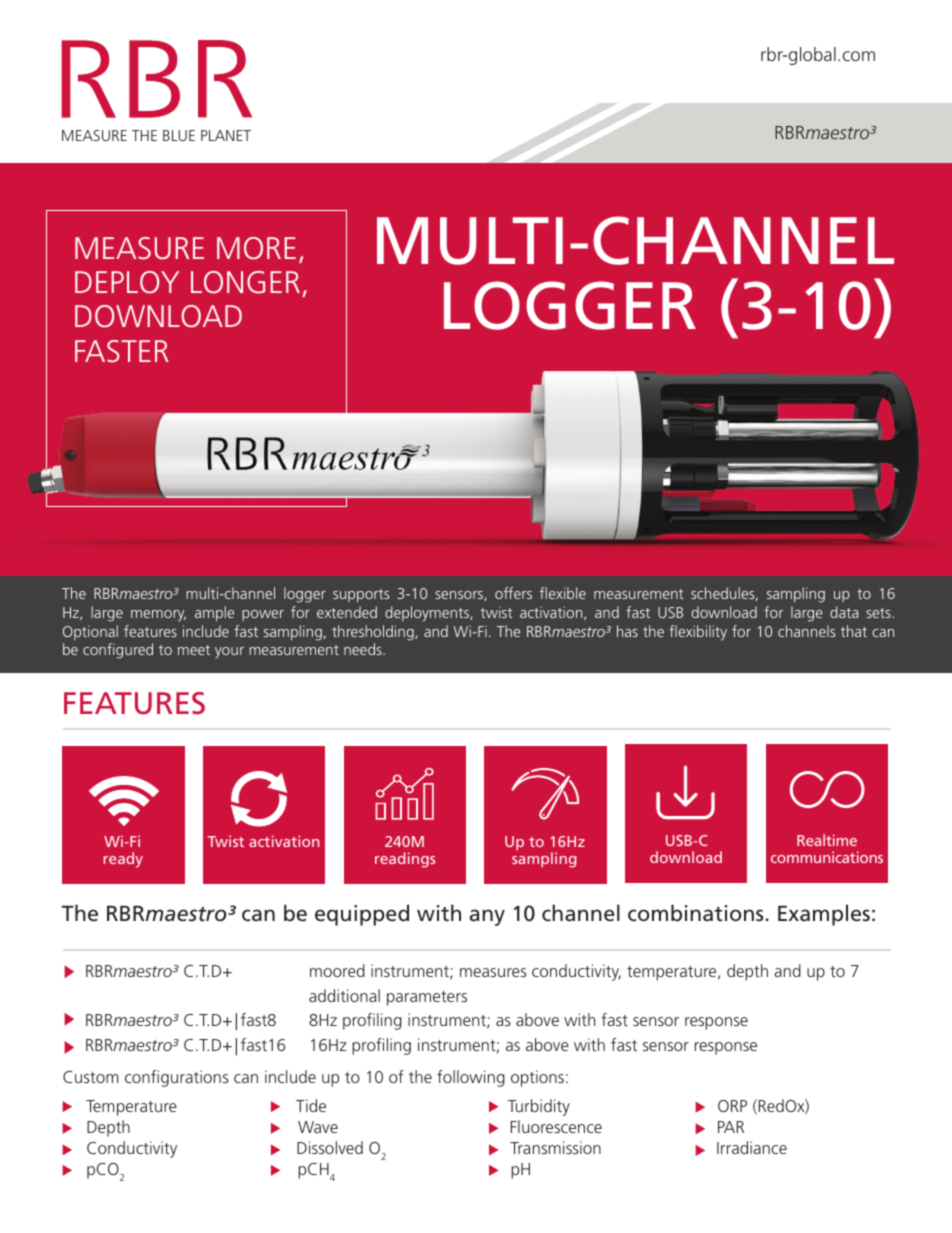 The width and height of the screenshot is (952, 1233). I want to click on data, so click(844, 612).
